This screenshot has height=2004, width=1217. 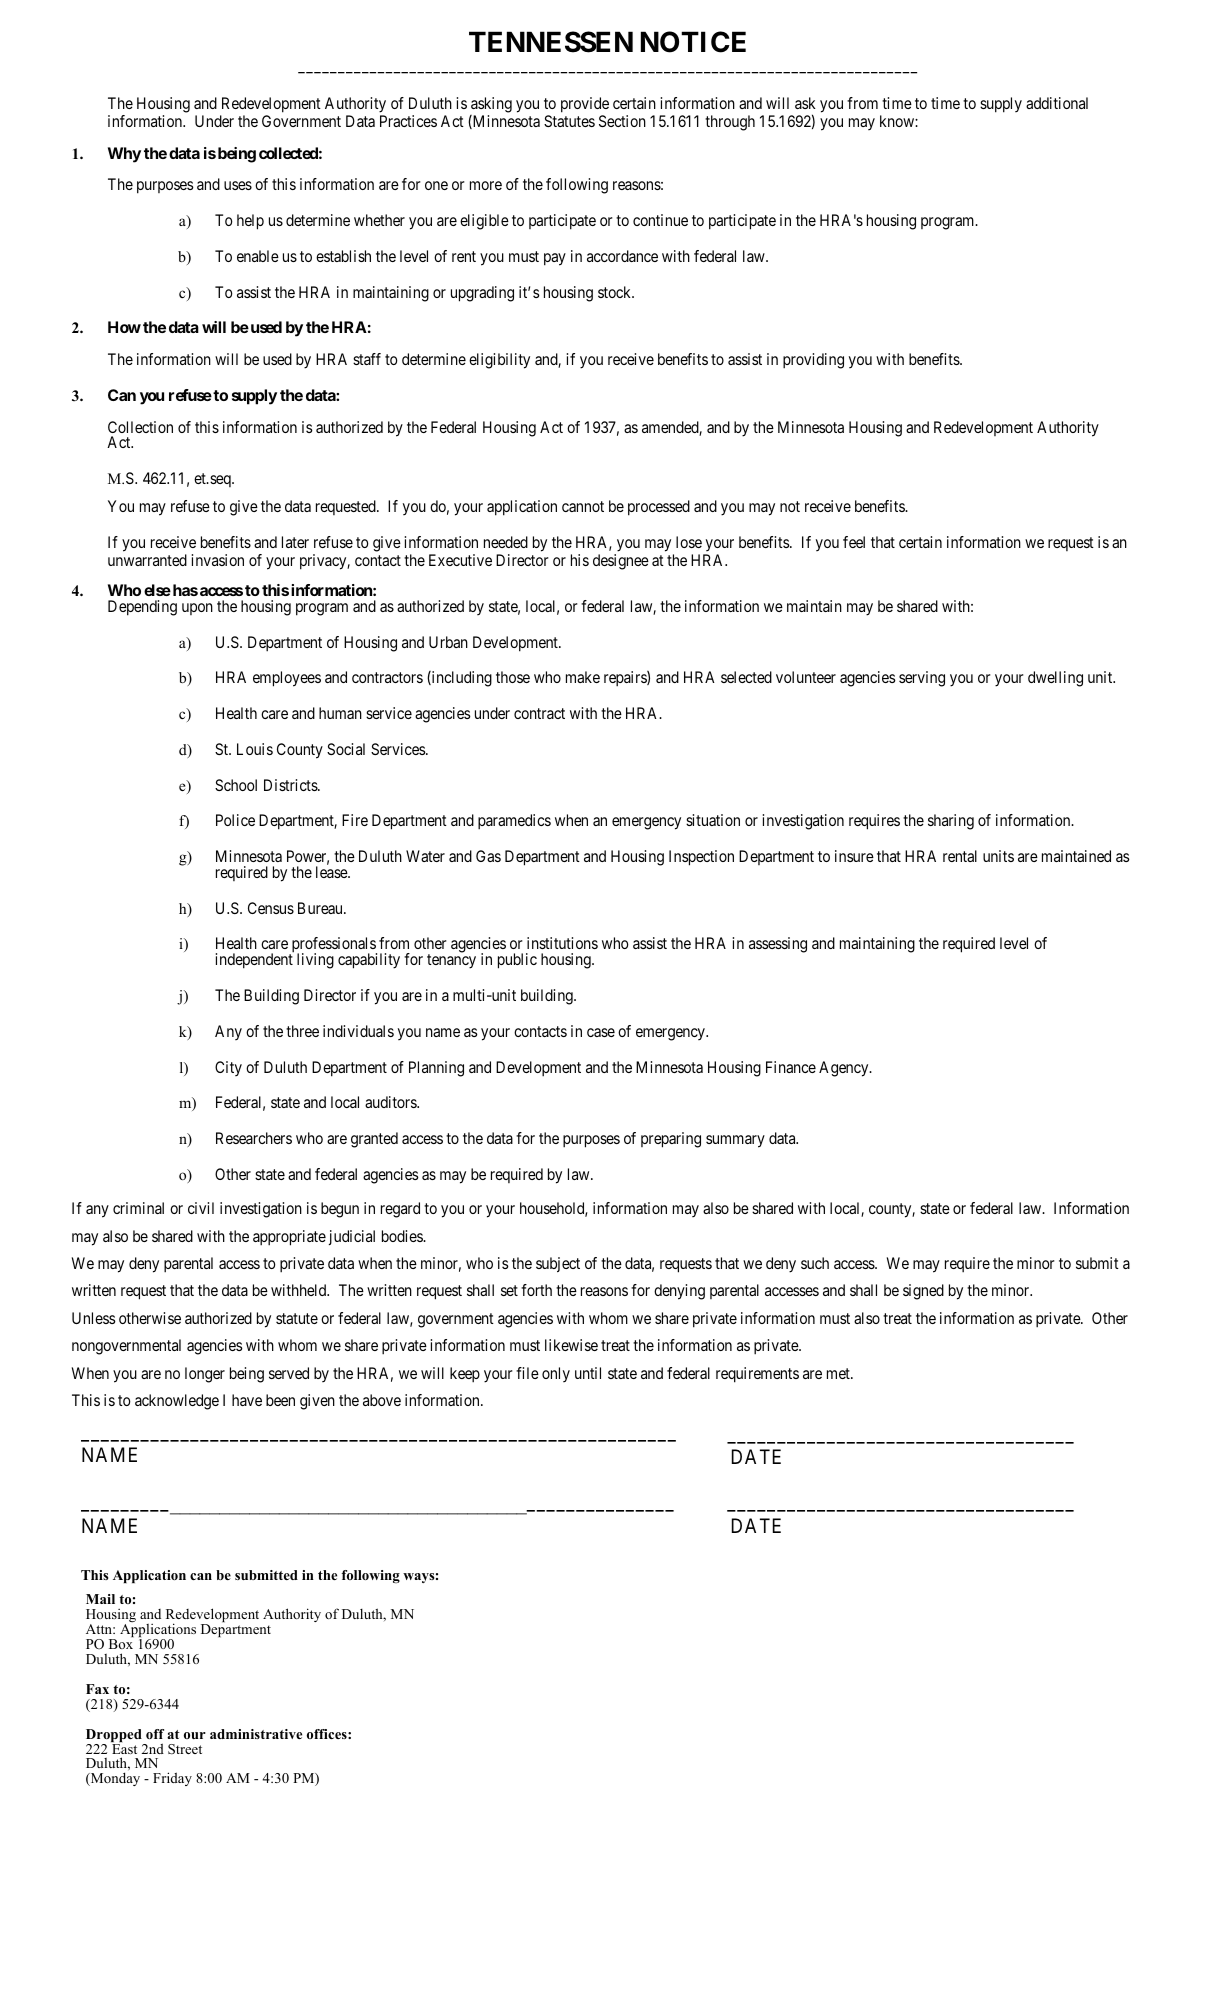 What do you see at coordinates (585, 105) in the screenshot?
I see `provide` at bounding box center [585, 105].
